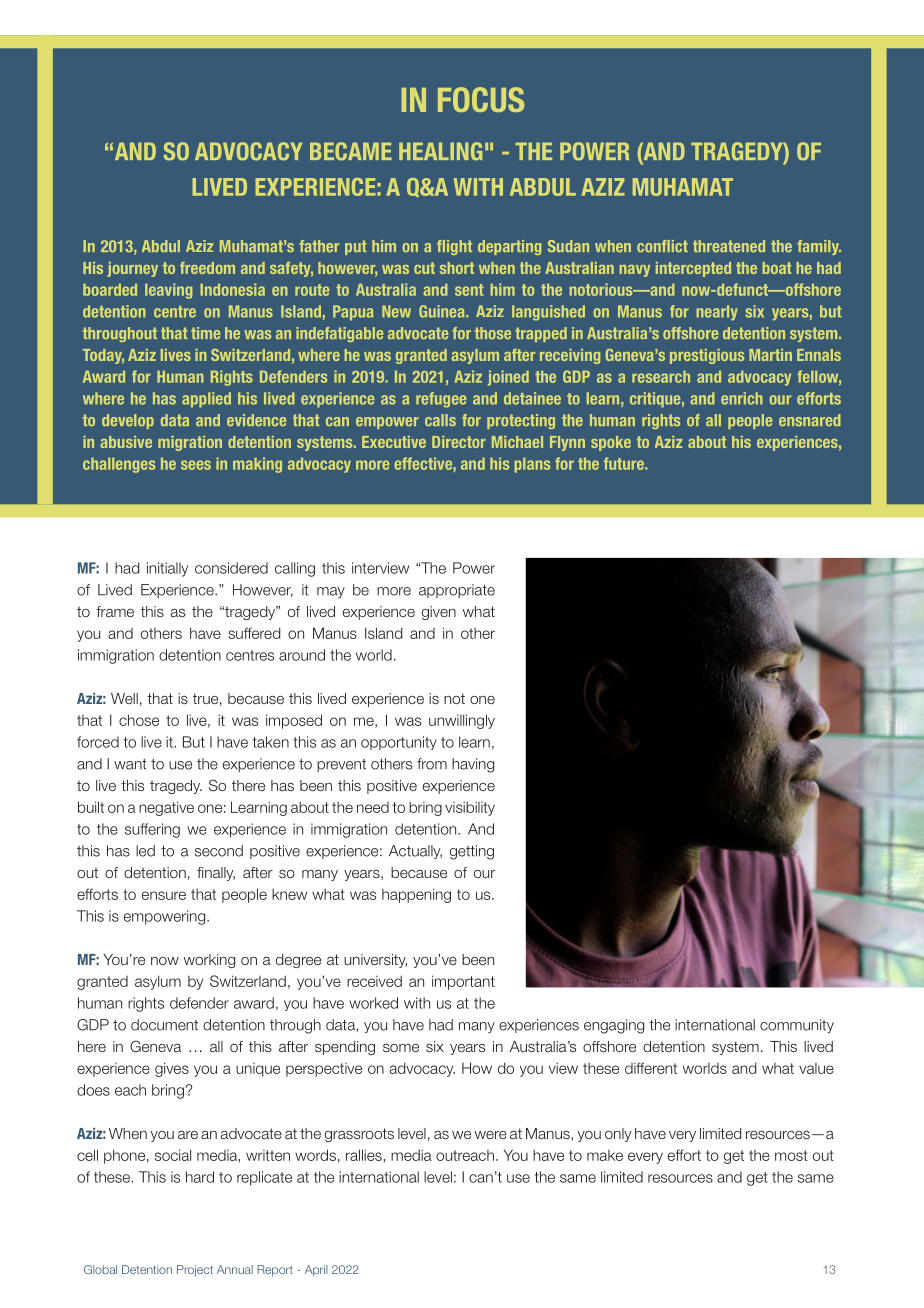 The width and height of the screenshot is (924, 1308). I want to click on unwillingly, so click(462, 721).
